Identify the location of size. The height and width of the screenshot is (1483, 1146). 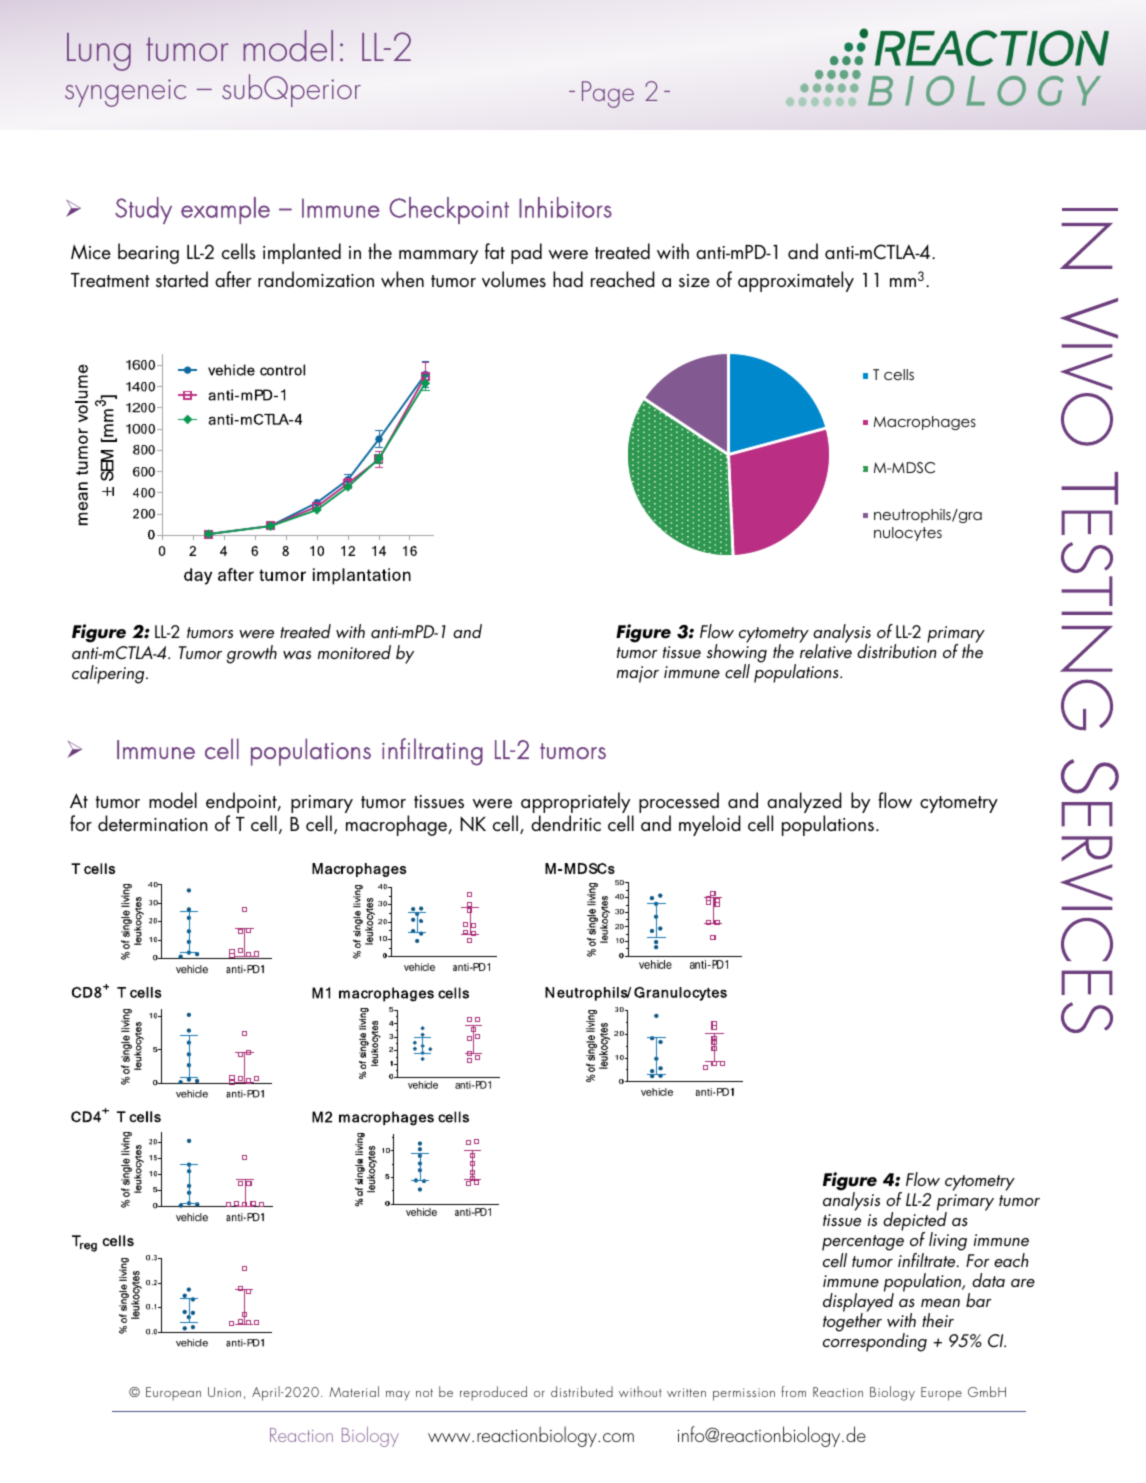
(694, 281).
